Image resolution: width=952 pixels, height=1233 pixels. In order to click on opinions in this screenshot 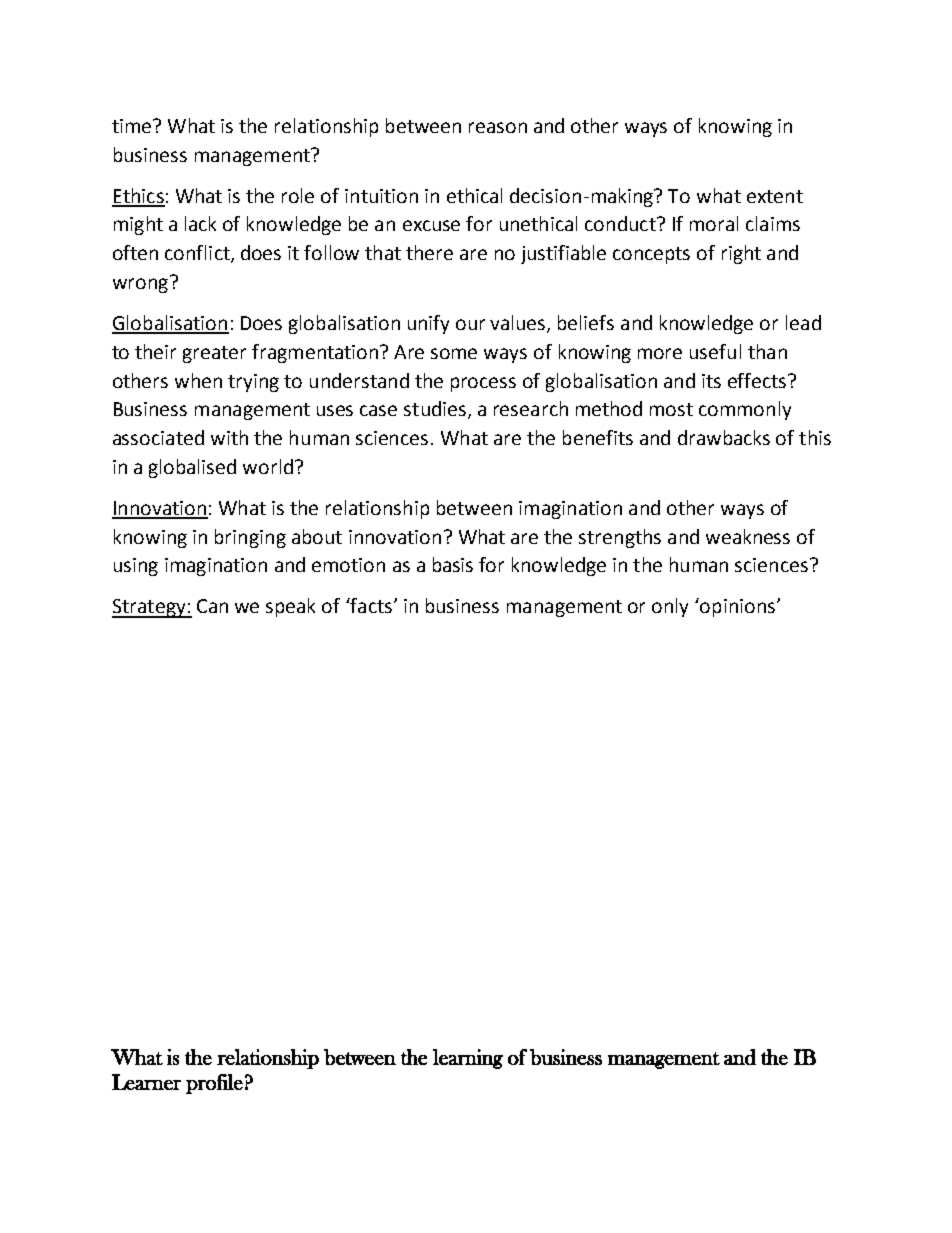, I will do `click(738, 607)`.
